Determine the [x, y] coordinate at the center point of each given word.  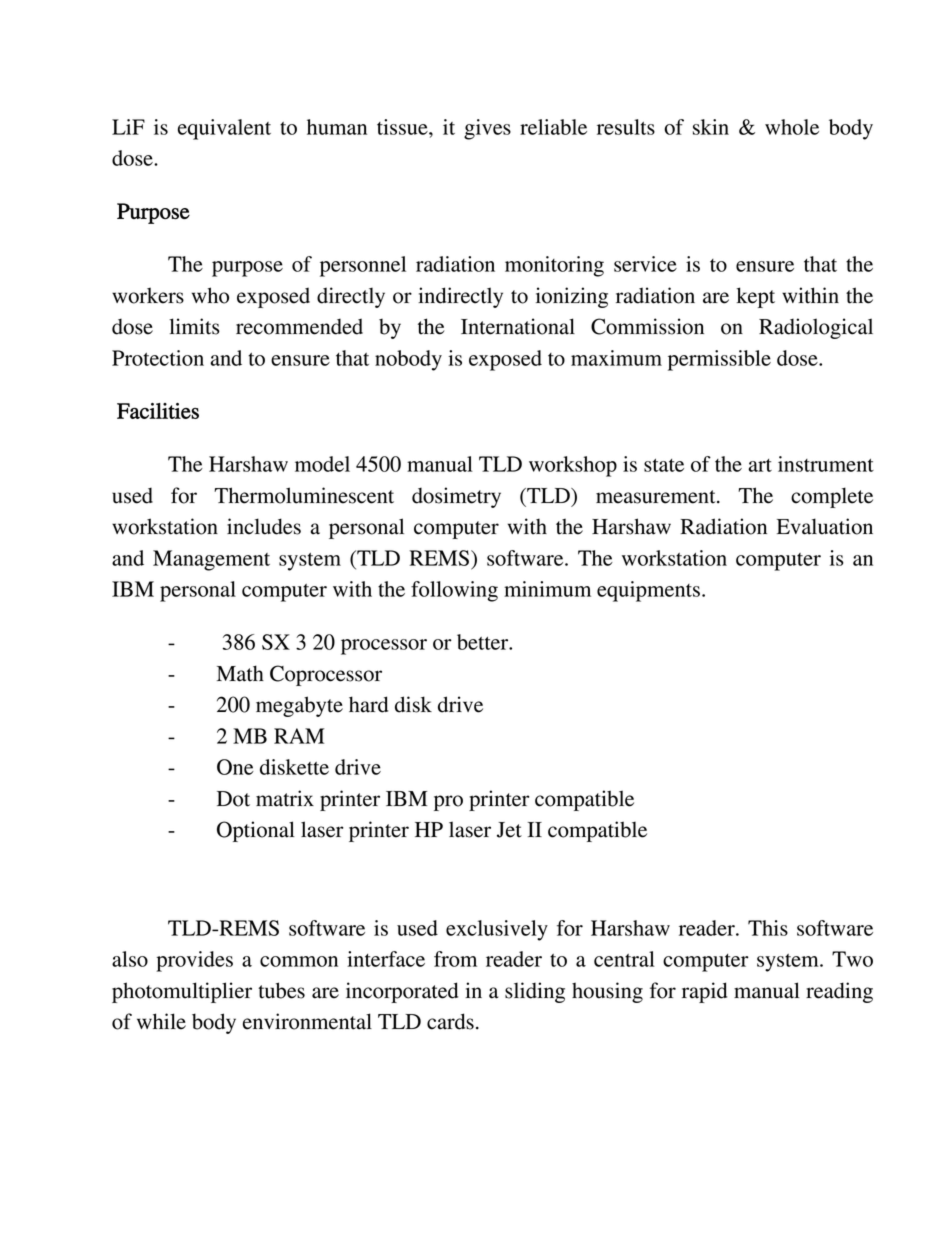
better [484, 642]
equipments [648, 591]
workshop [573, 466]
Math [240, 673]
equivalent [224, 129]
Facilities [158, 411]
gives [487, 129]
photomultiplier [182, 992]
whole [792, 127]
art [760, 465]
